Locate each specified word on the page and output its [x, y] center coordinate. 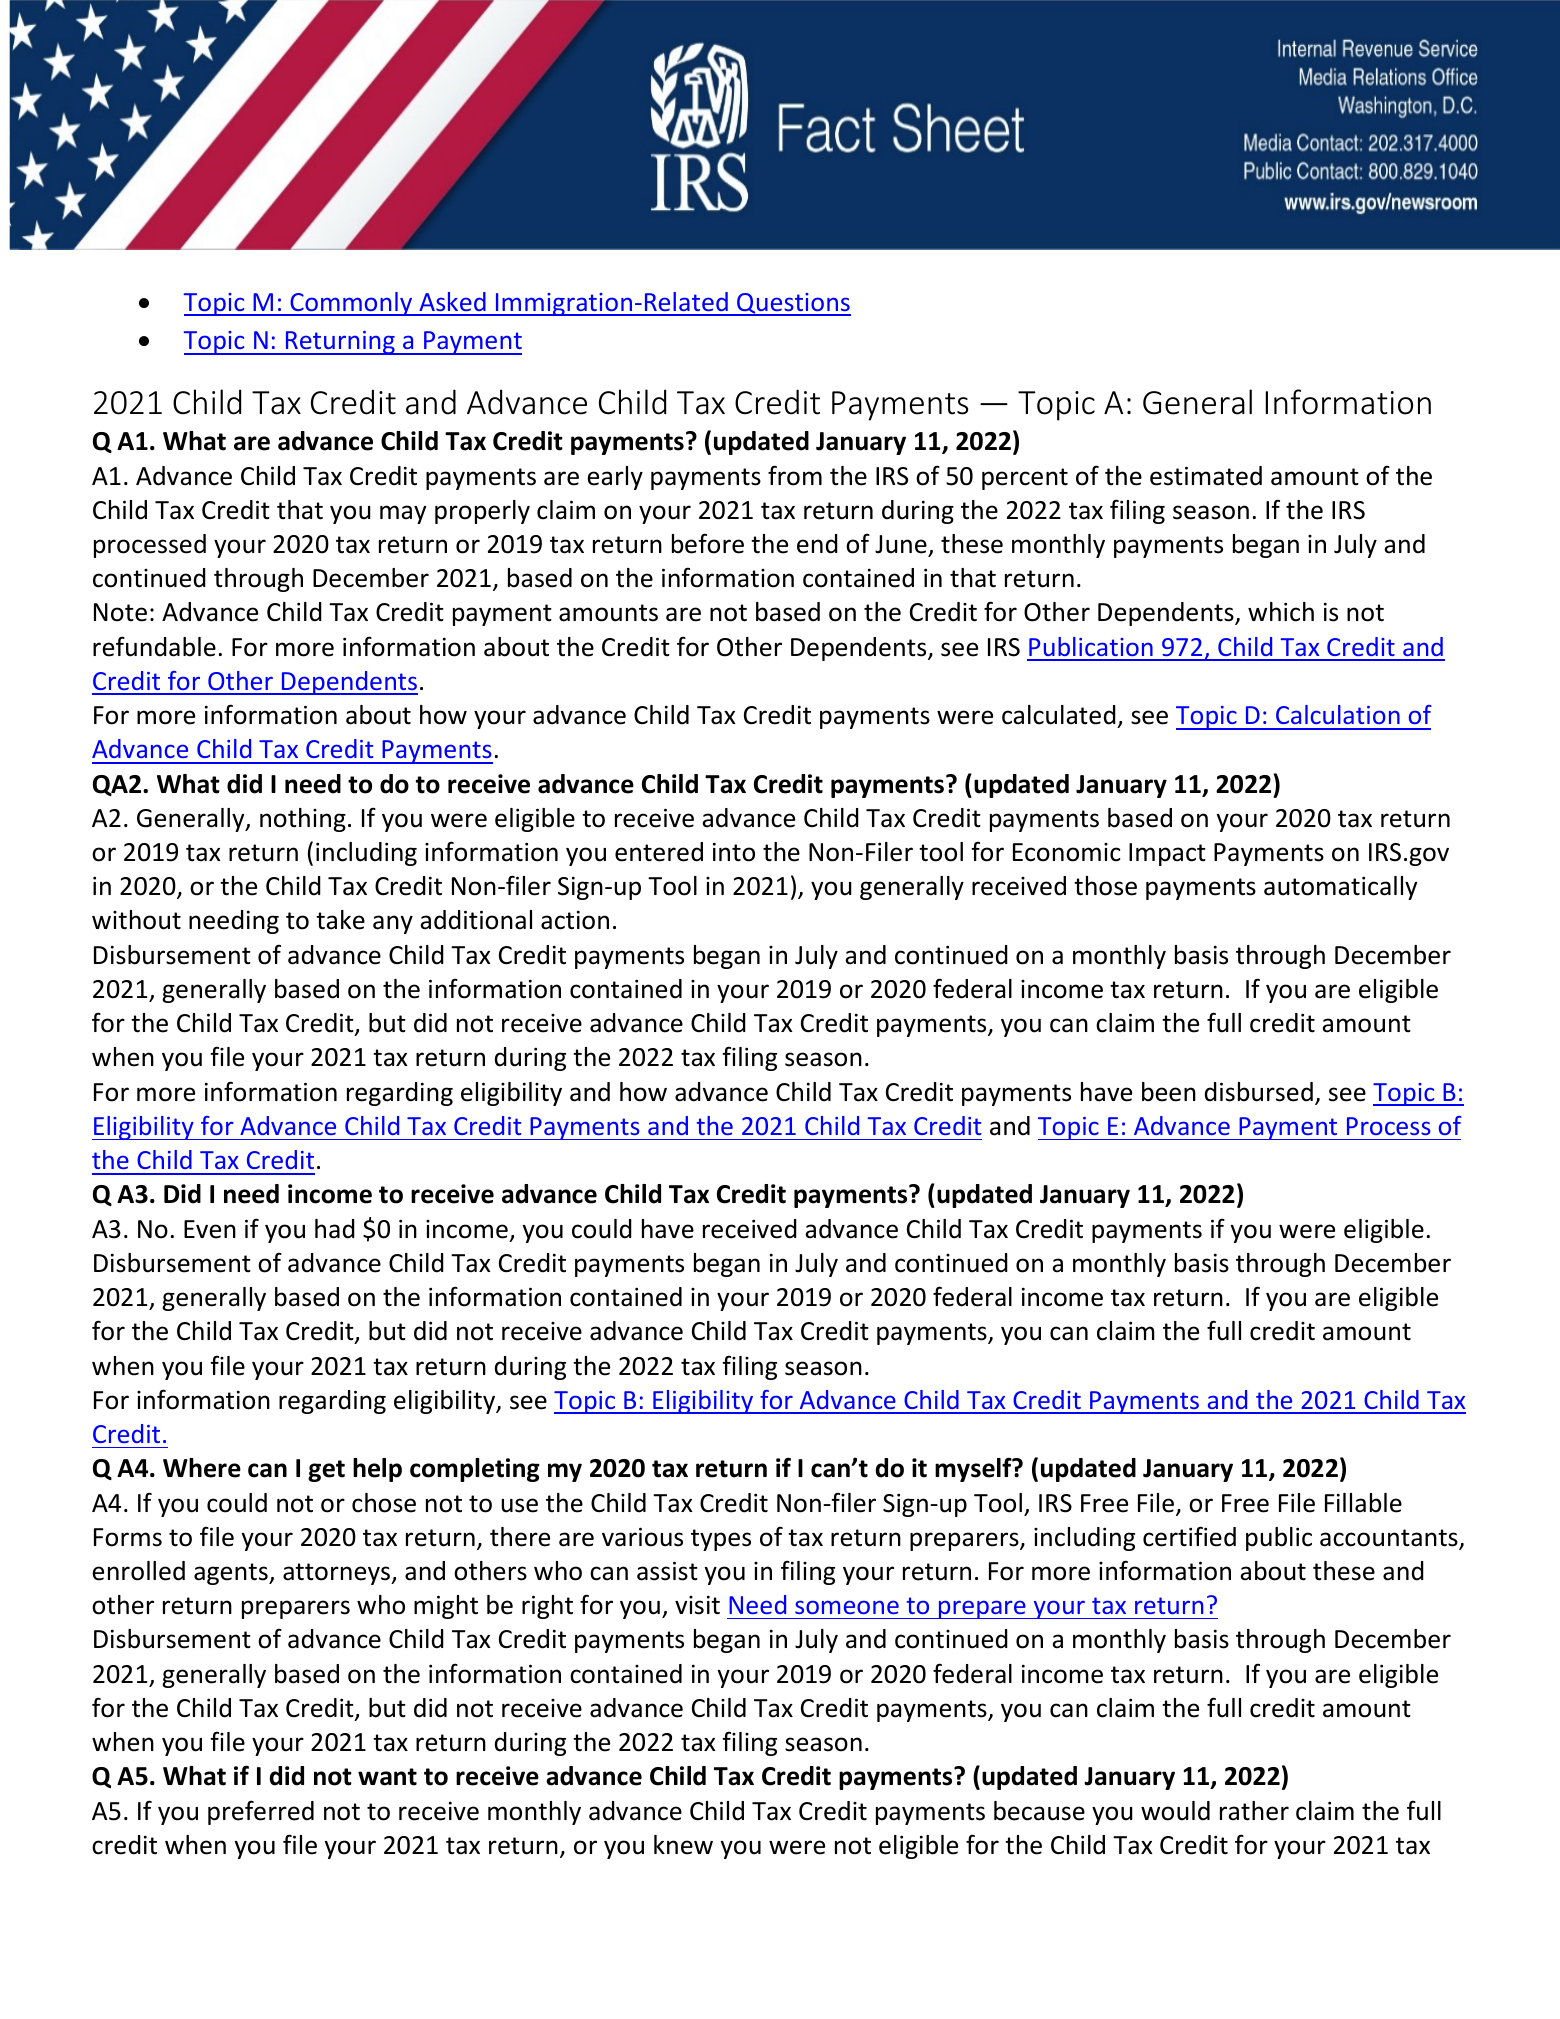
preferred [261, 1812]
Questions [793, 304]
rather [1254, 1811]
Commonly [351, 304]
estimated [1206, 476]
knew [683, 1845]
